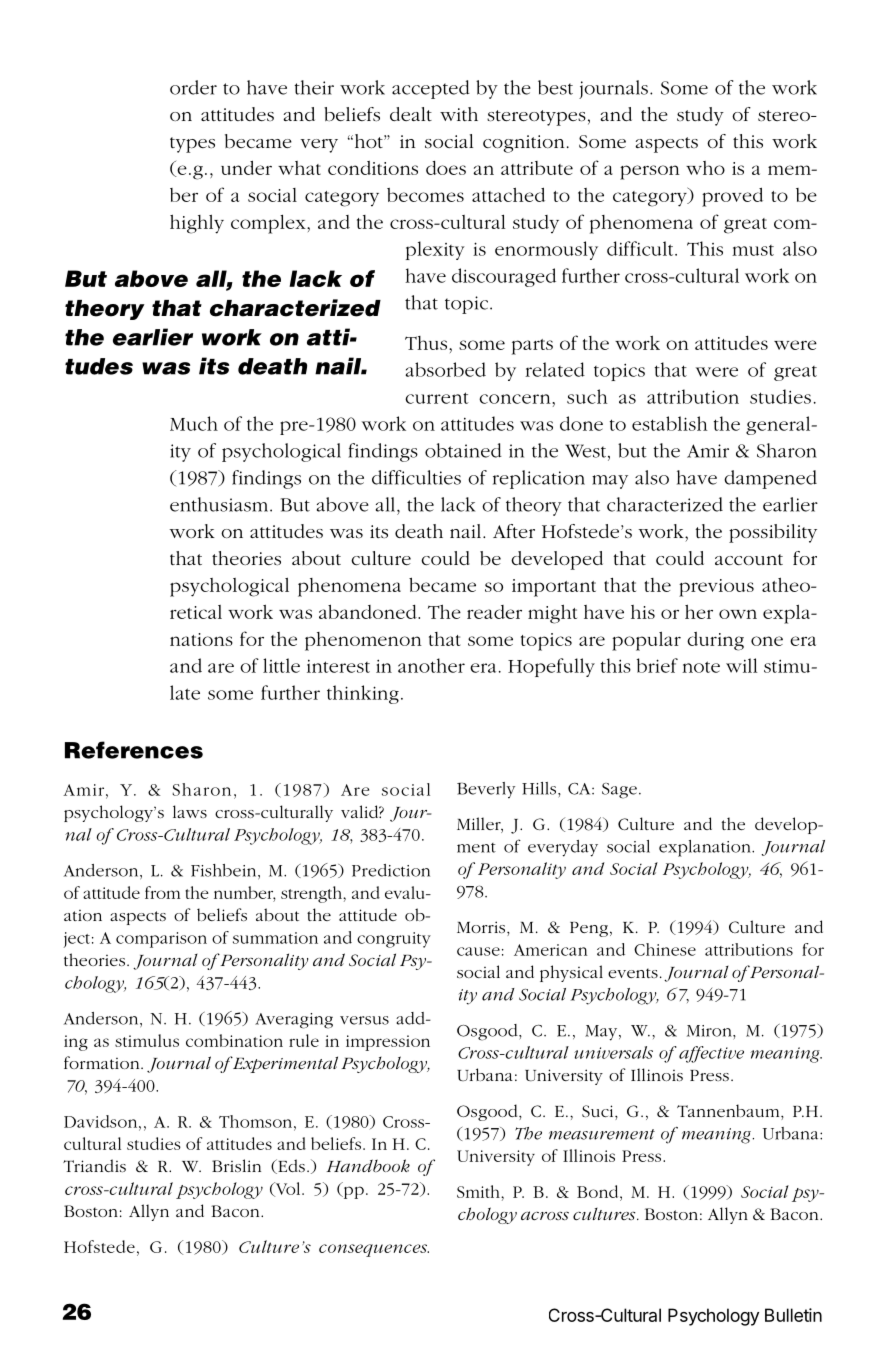 The height and width of the screenshot is (1372, 887). Describe the element at coordinates (161, 940) in the screenshot. I see `comparison` at that location.
